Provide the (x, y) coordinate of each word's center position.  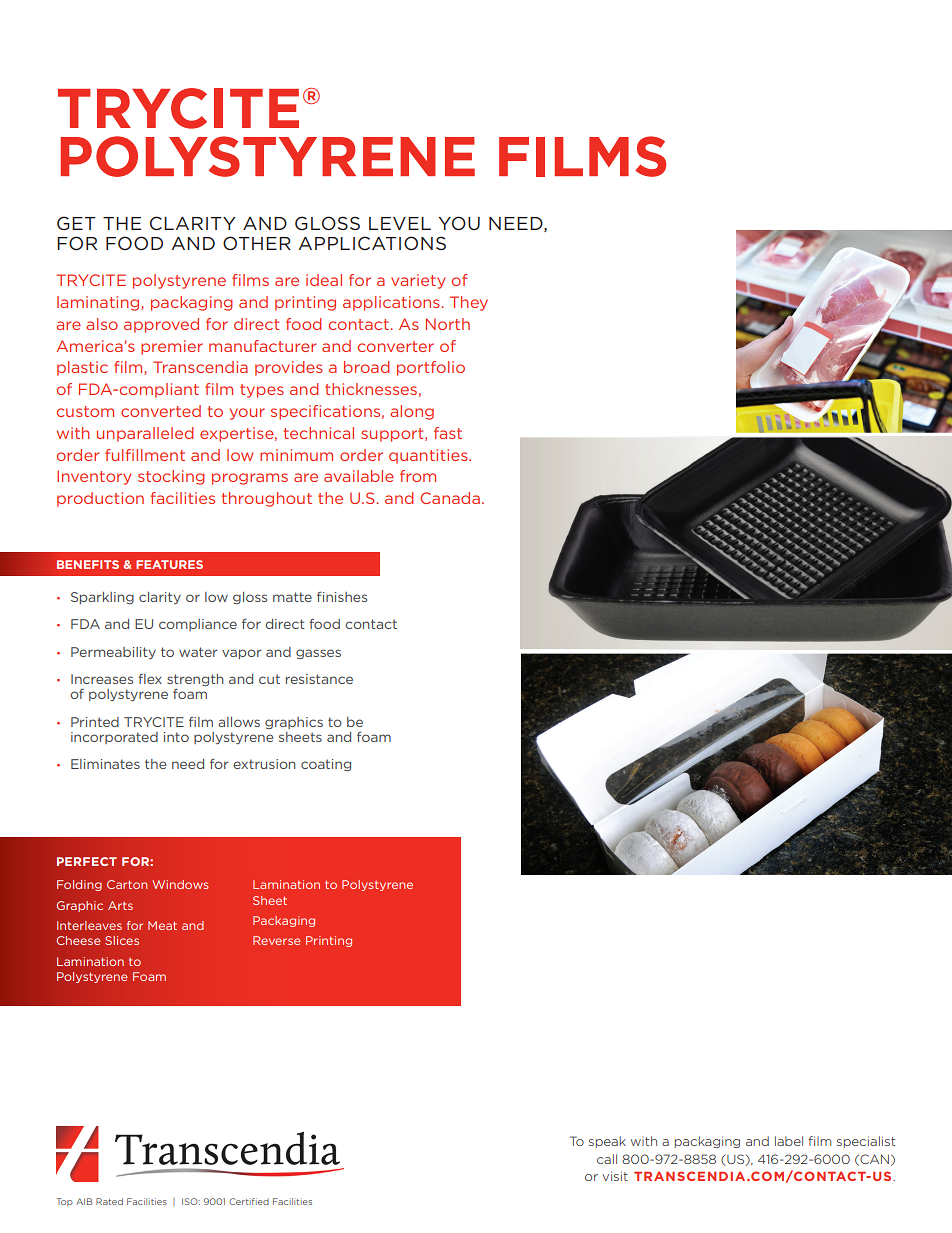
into (176, 737)
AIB (84, 1201)
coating (326, 765)
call (607, 1159)
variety (418, 281)
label (789, 1141)
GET (76, 223)
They (469, 303)
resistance (319, 679)
